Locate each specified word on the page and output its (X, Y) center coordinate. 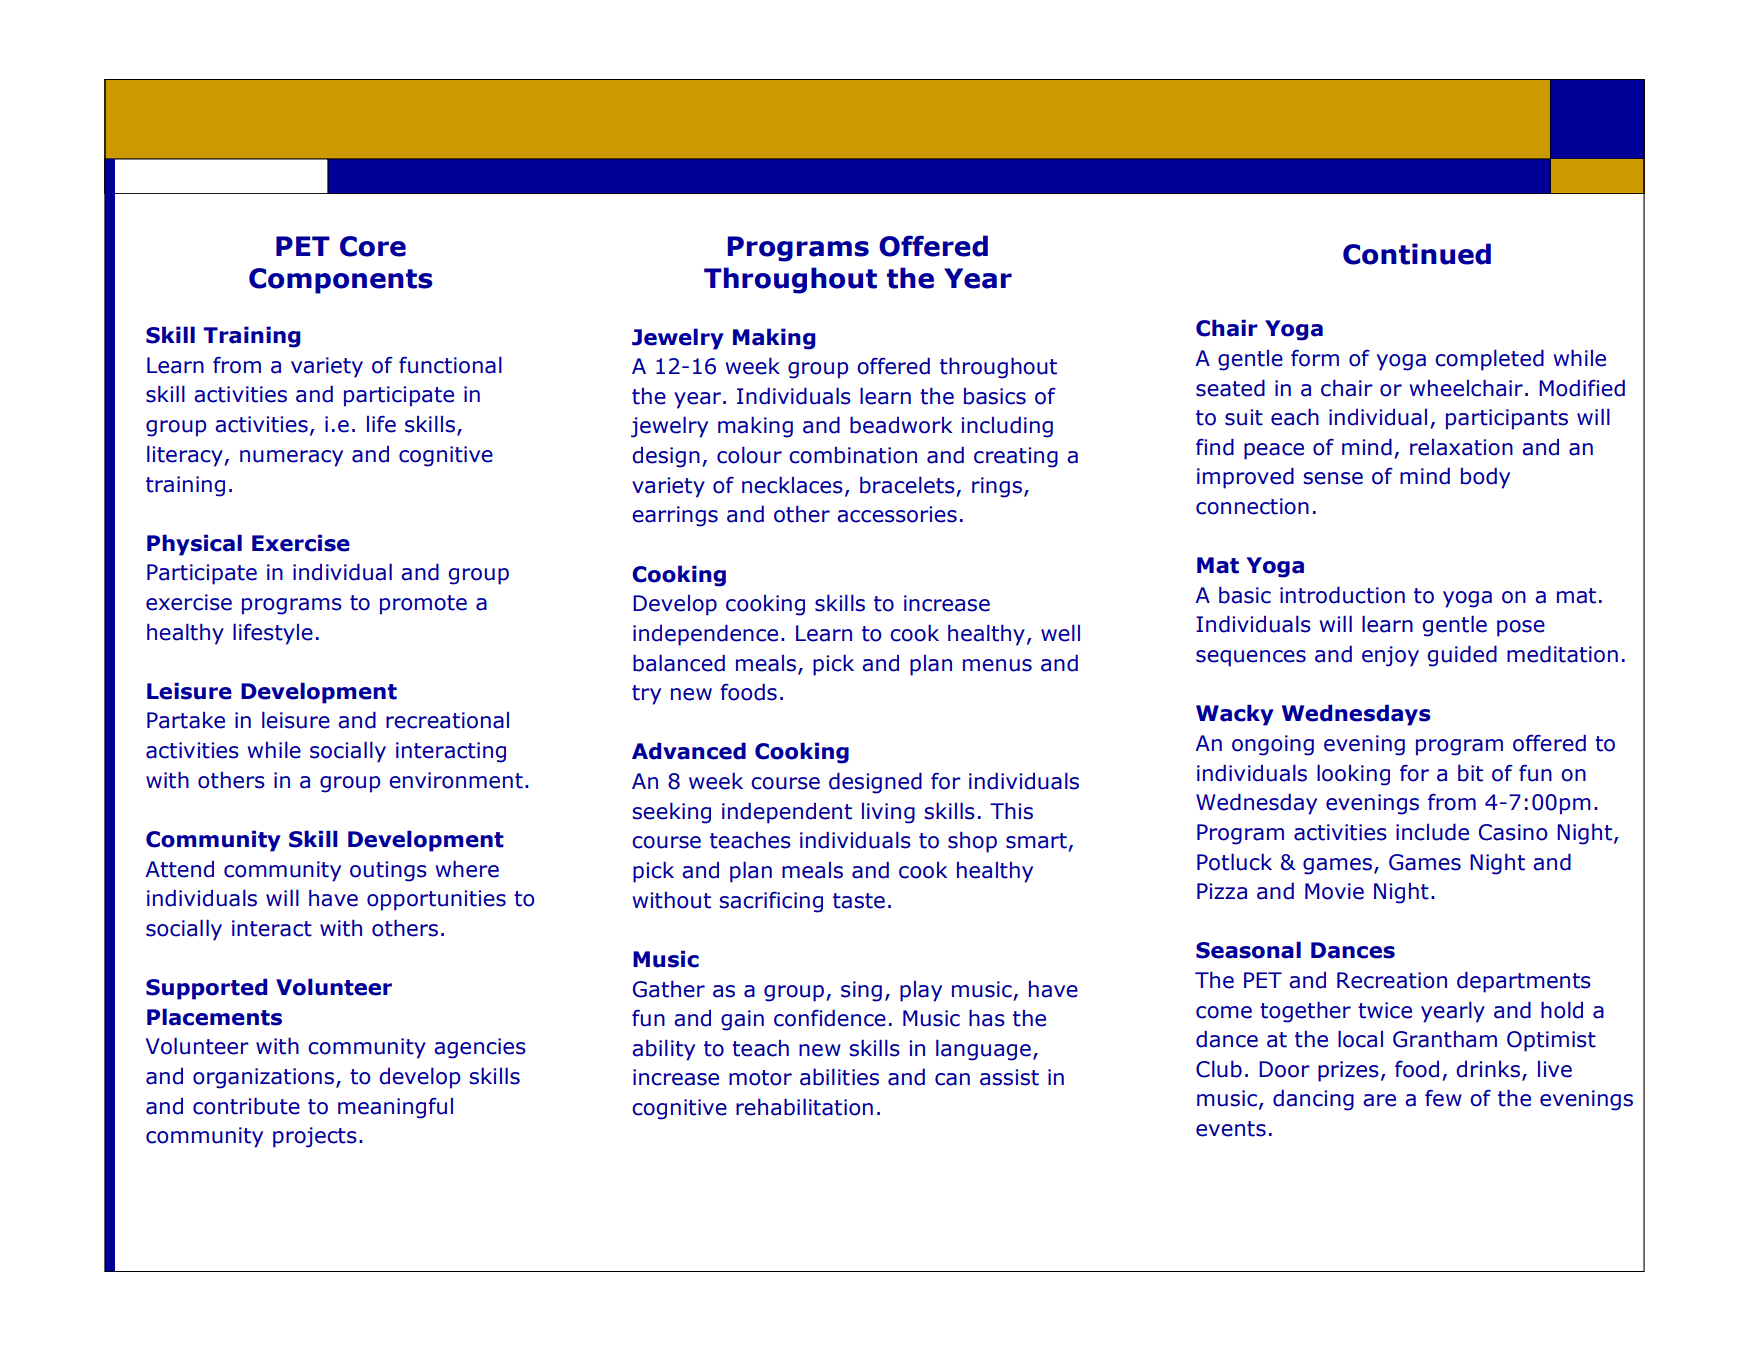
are (1380, 1100)
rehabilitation (804, 1107)
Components (341, 281)
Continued (1417, 254)
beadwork (901, 425)
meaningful (395, 1108)
